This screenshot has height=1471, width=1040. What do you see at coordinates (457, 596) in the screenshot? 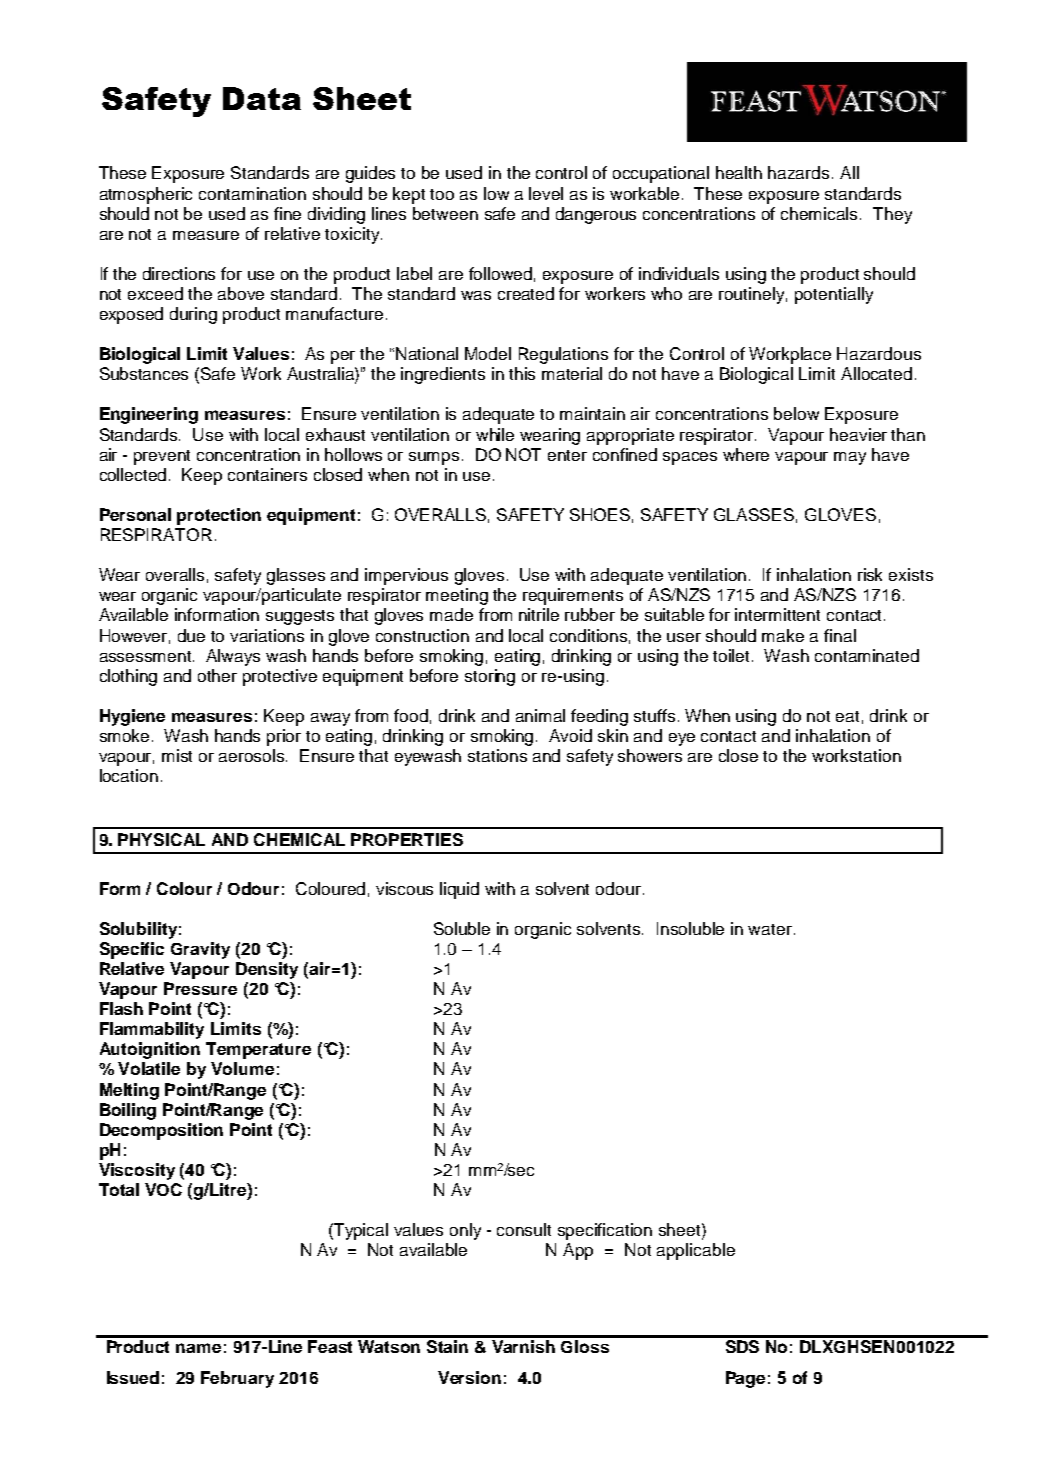
I see `meeting` at bounding box center [457, 596].
